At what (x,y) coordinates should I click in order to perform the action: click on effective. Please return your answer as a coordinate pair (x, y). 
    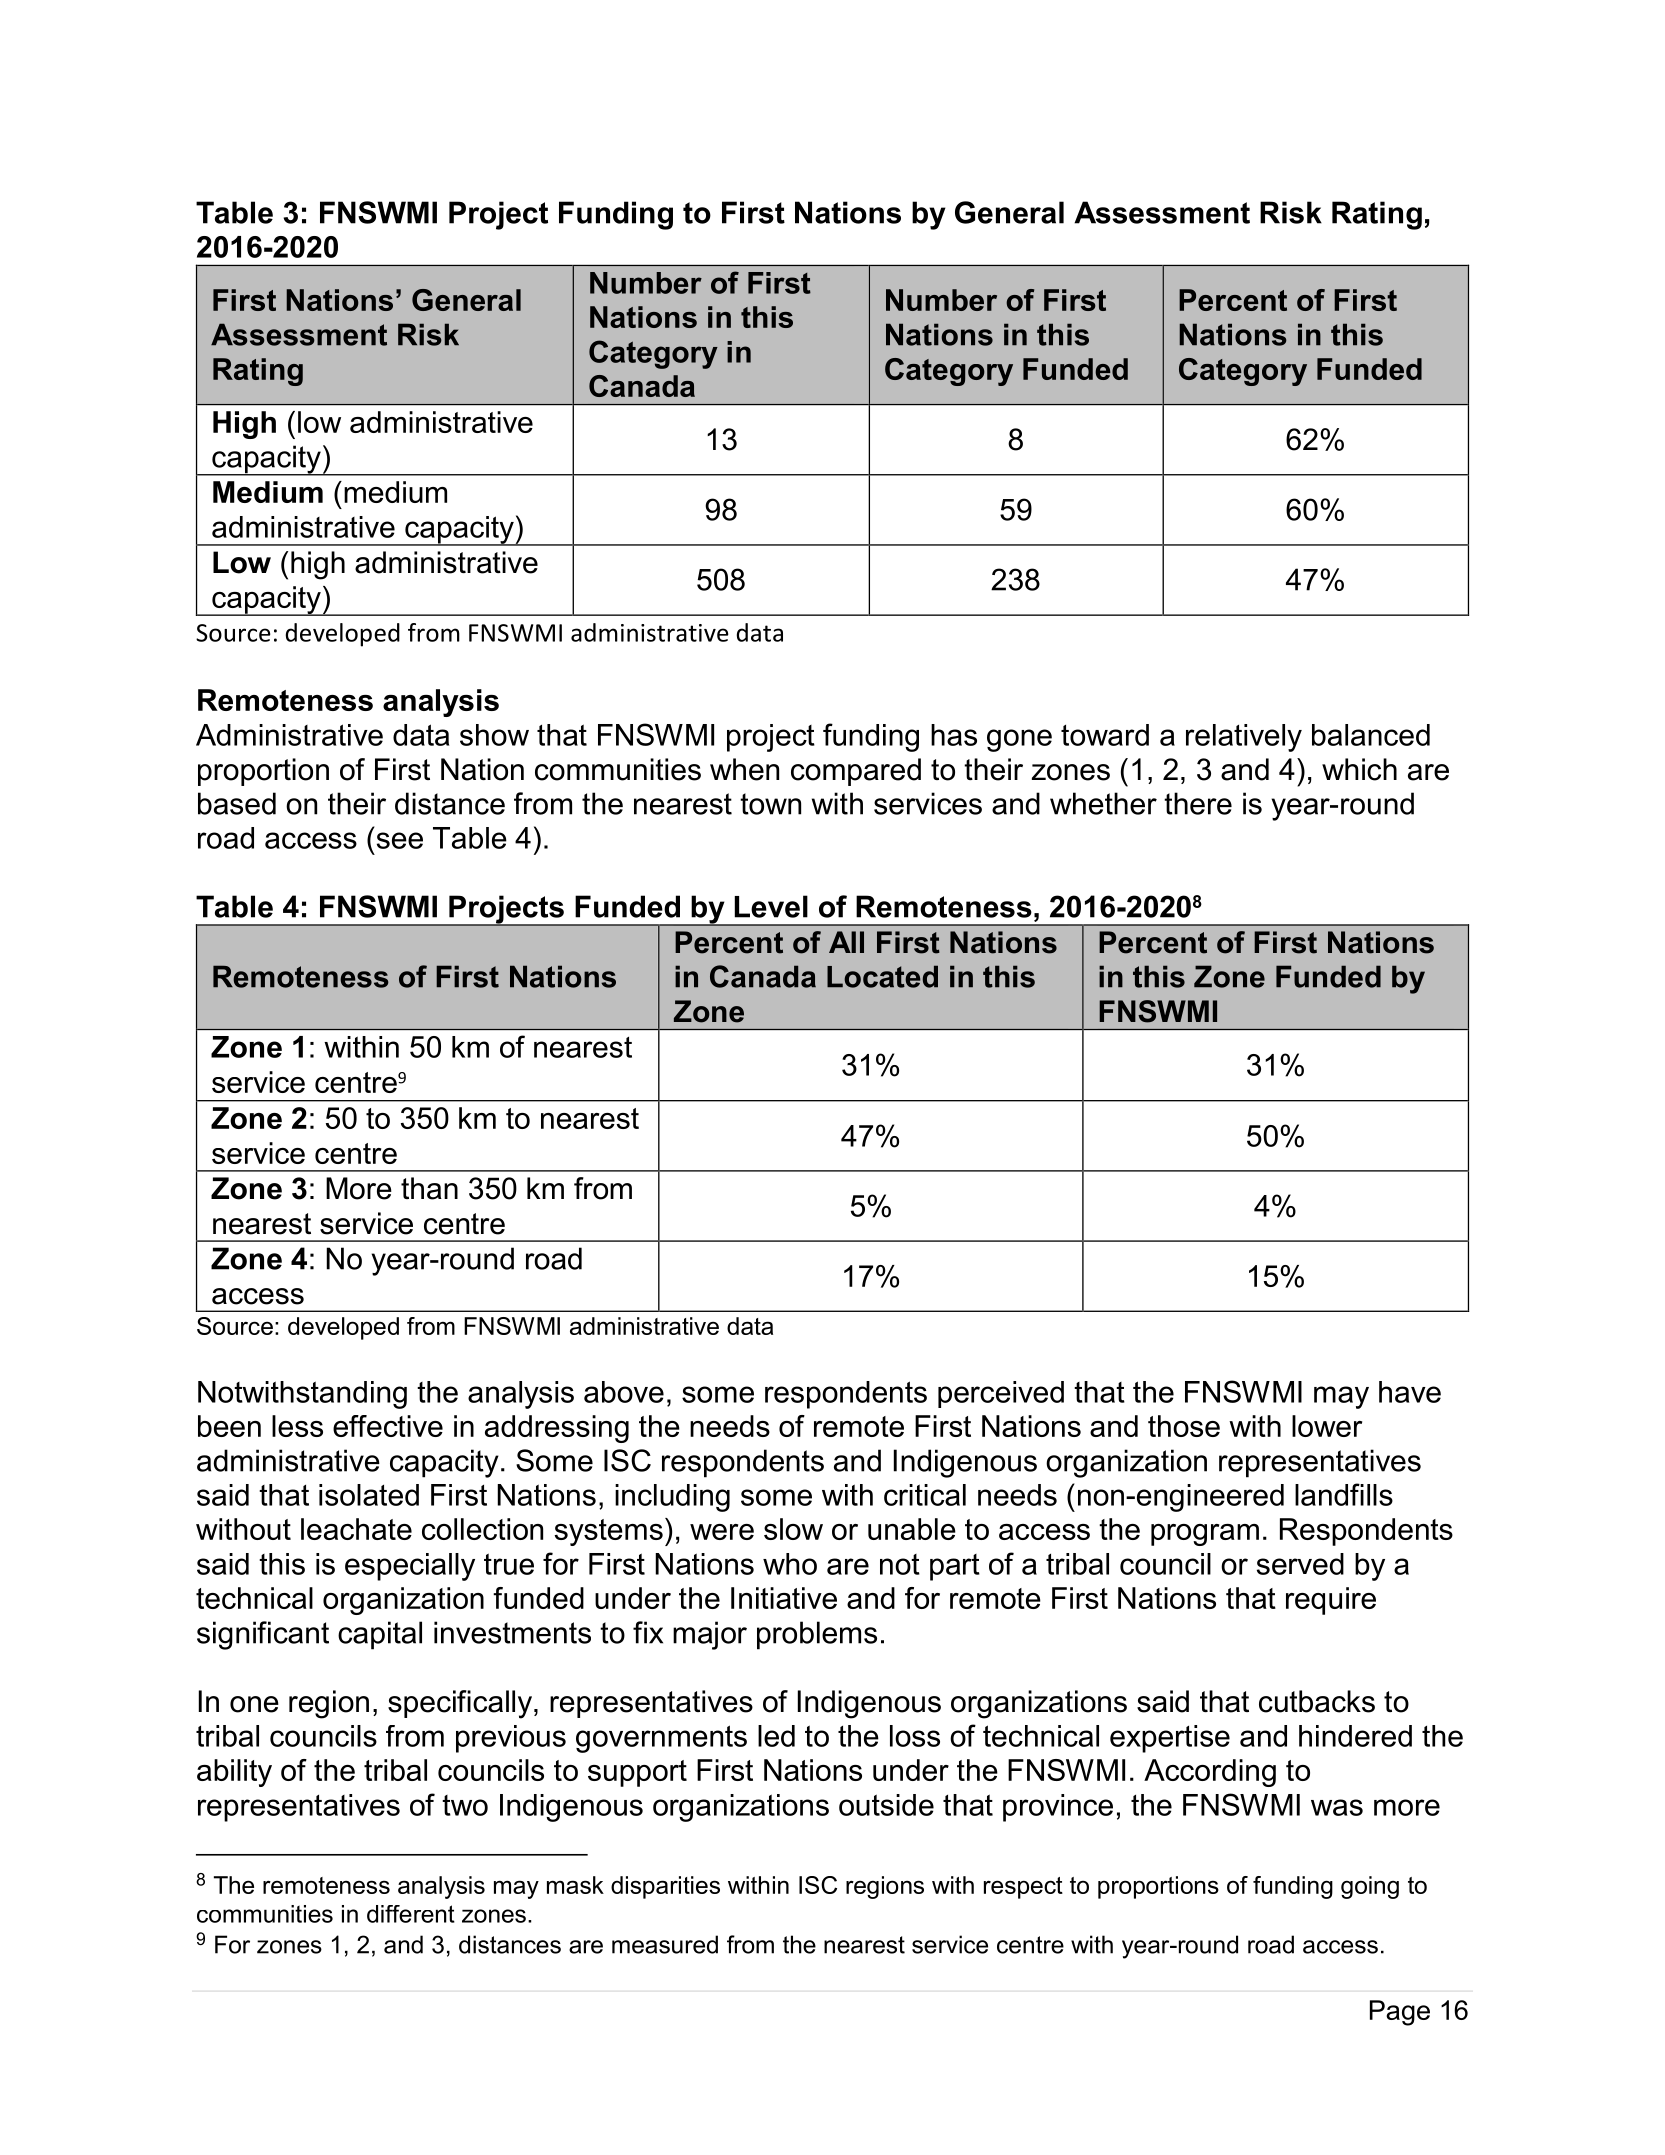
    Looking at the image, I should click on (388, 1426).
